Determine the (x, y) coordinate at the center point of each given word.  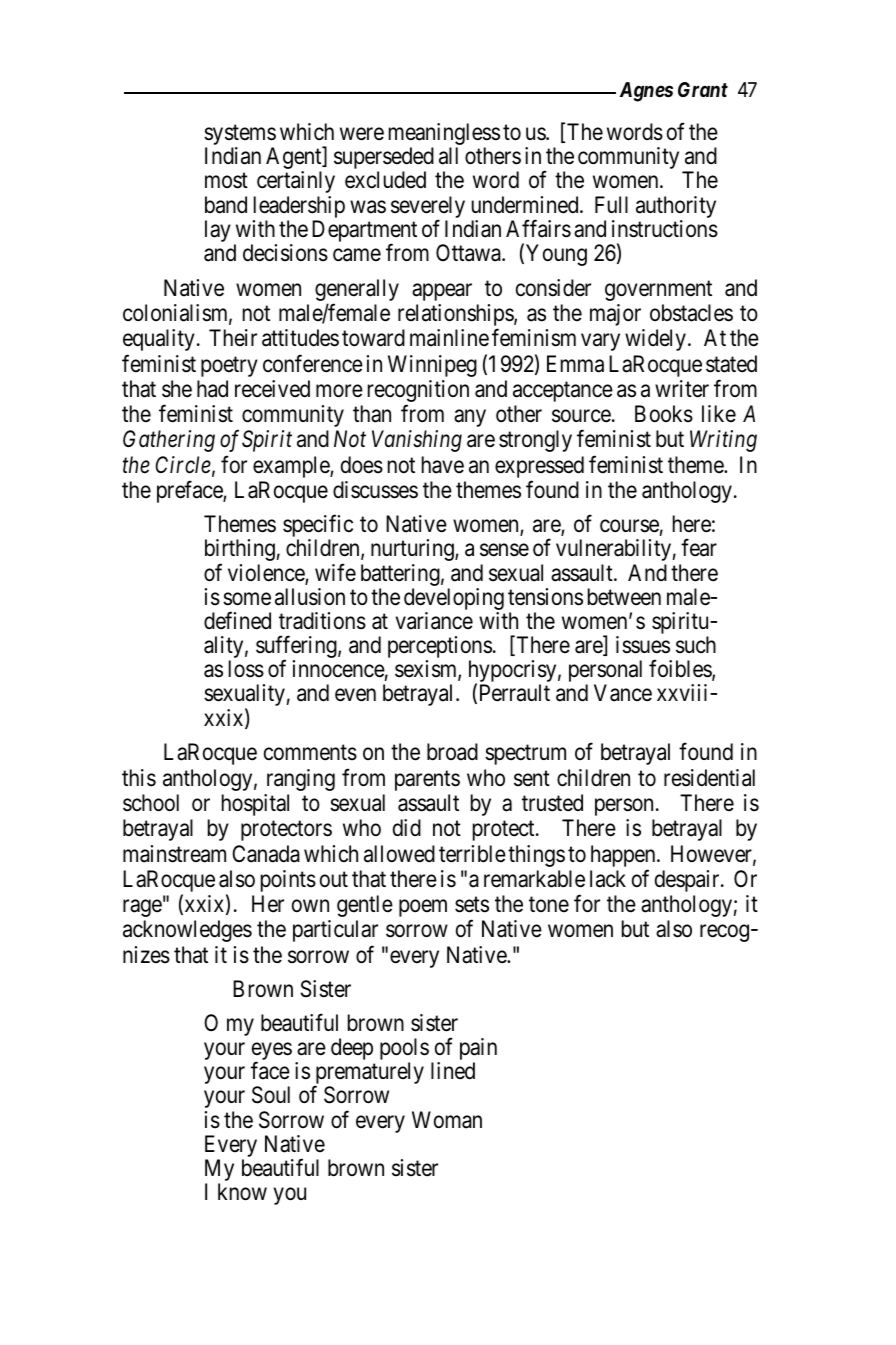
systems (240, 136)
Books (664, 414)
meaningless (444, 135)
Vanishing (417, 441)
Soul (271, 1095)
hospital (255, 805)
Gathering (169, 441)
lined (453, 1071)
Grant (703, 89)
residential (709, 778)
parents (427, 781)
